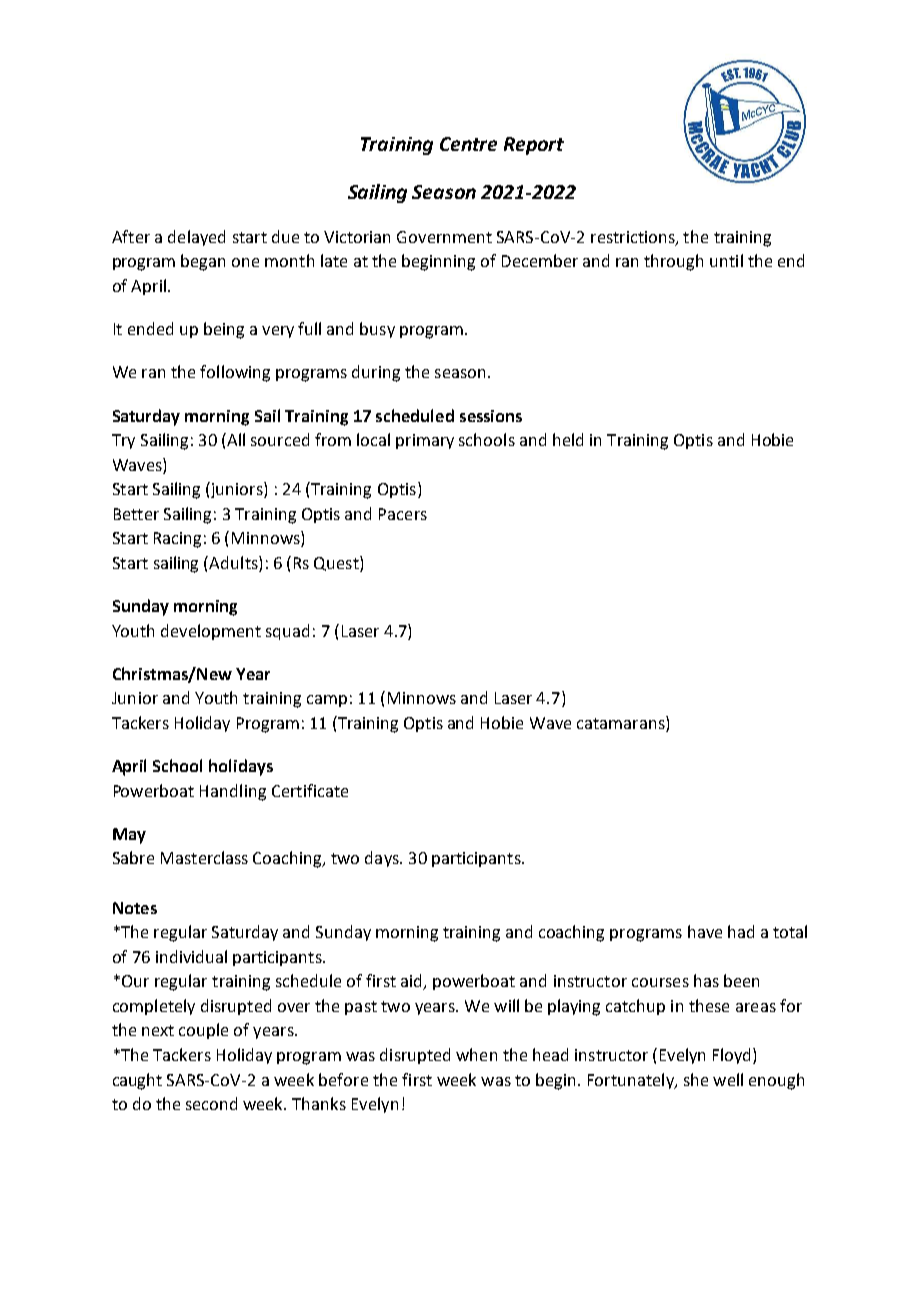 The width and height of the page is (924, 1308). Describe the element at coordinates (211, 1103) in the page. I see `second` at that location.
